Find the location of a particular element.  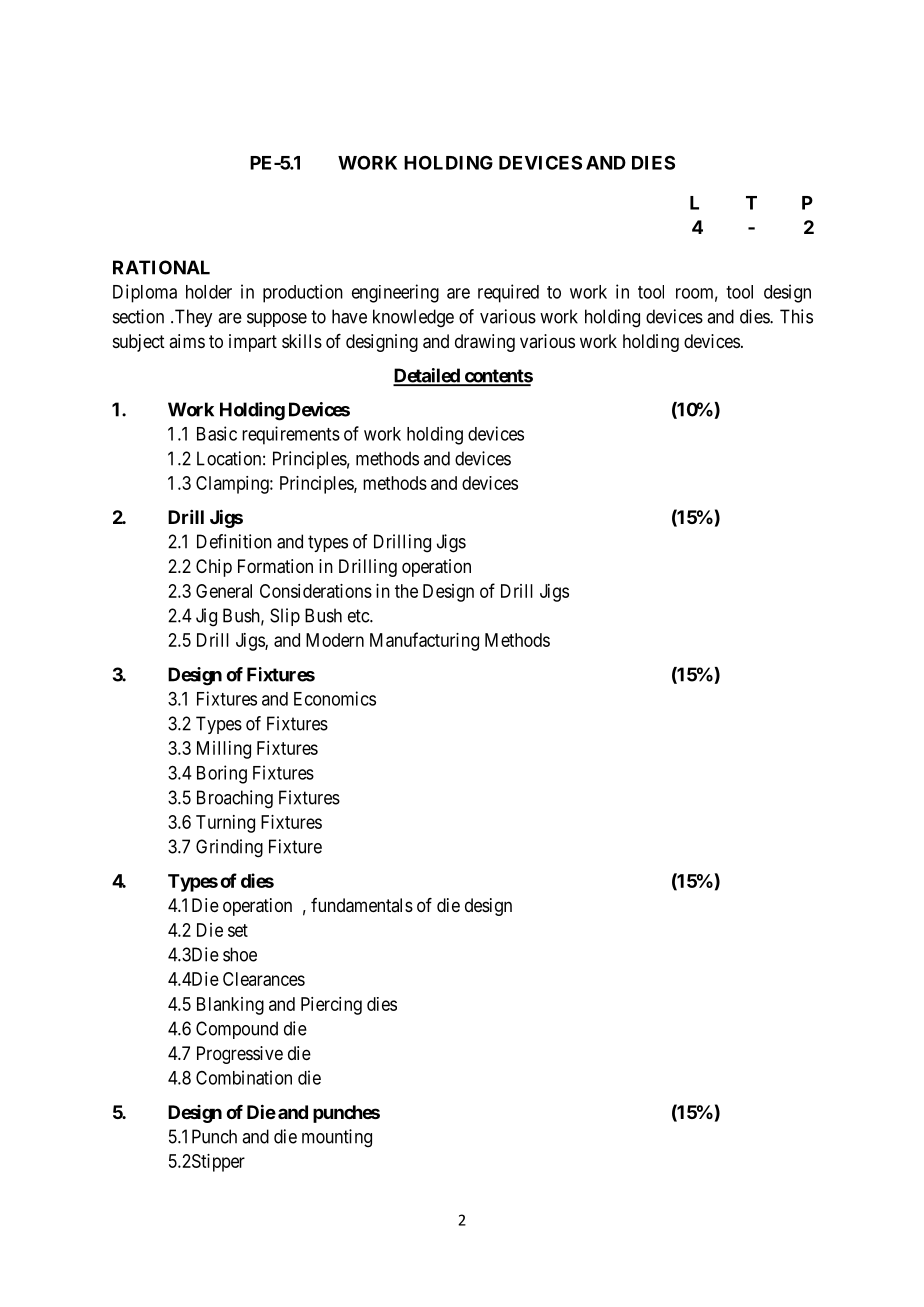

Grinding is located at coordinates (229, 848).
